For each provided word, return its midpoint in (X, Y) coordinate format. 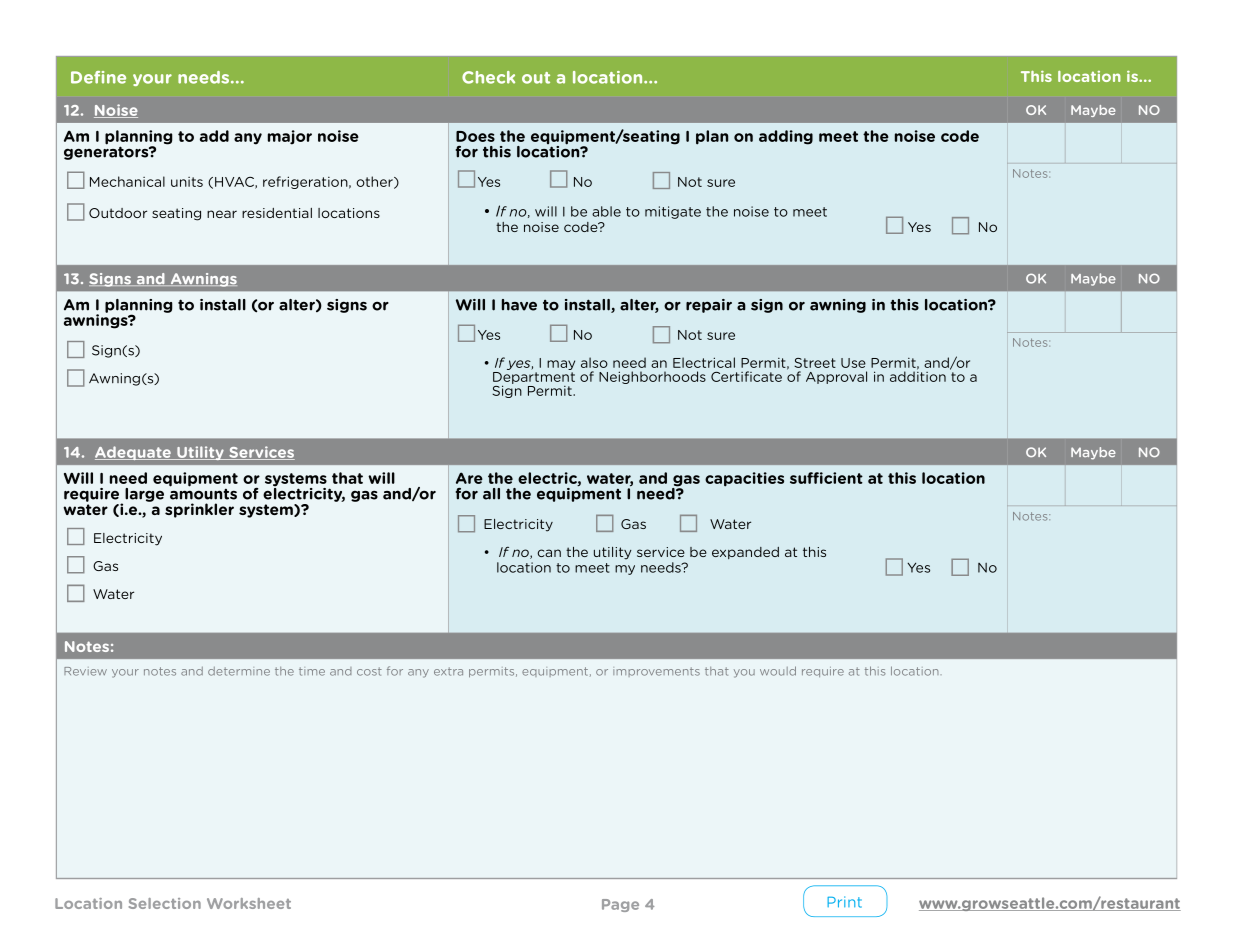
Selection (165, 903)
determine (239, 671)
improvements (656, 672)
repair (709, 306)
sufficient (826, 478)
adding (786, 137)
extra (448, 671)
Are (469, 478)
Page (620, 905)
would (778, 671)
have (519, 305)
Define (98, 77)
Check (488, 77)
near (222, 214)
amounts (203, 493)
